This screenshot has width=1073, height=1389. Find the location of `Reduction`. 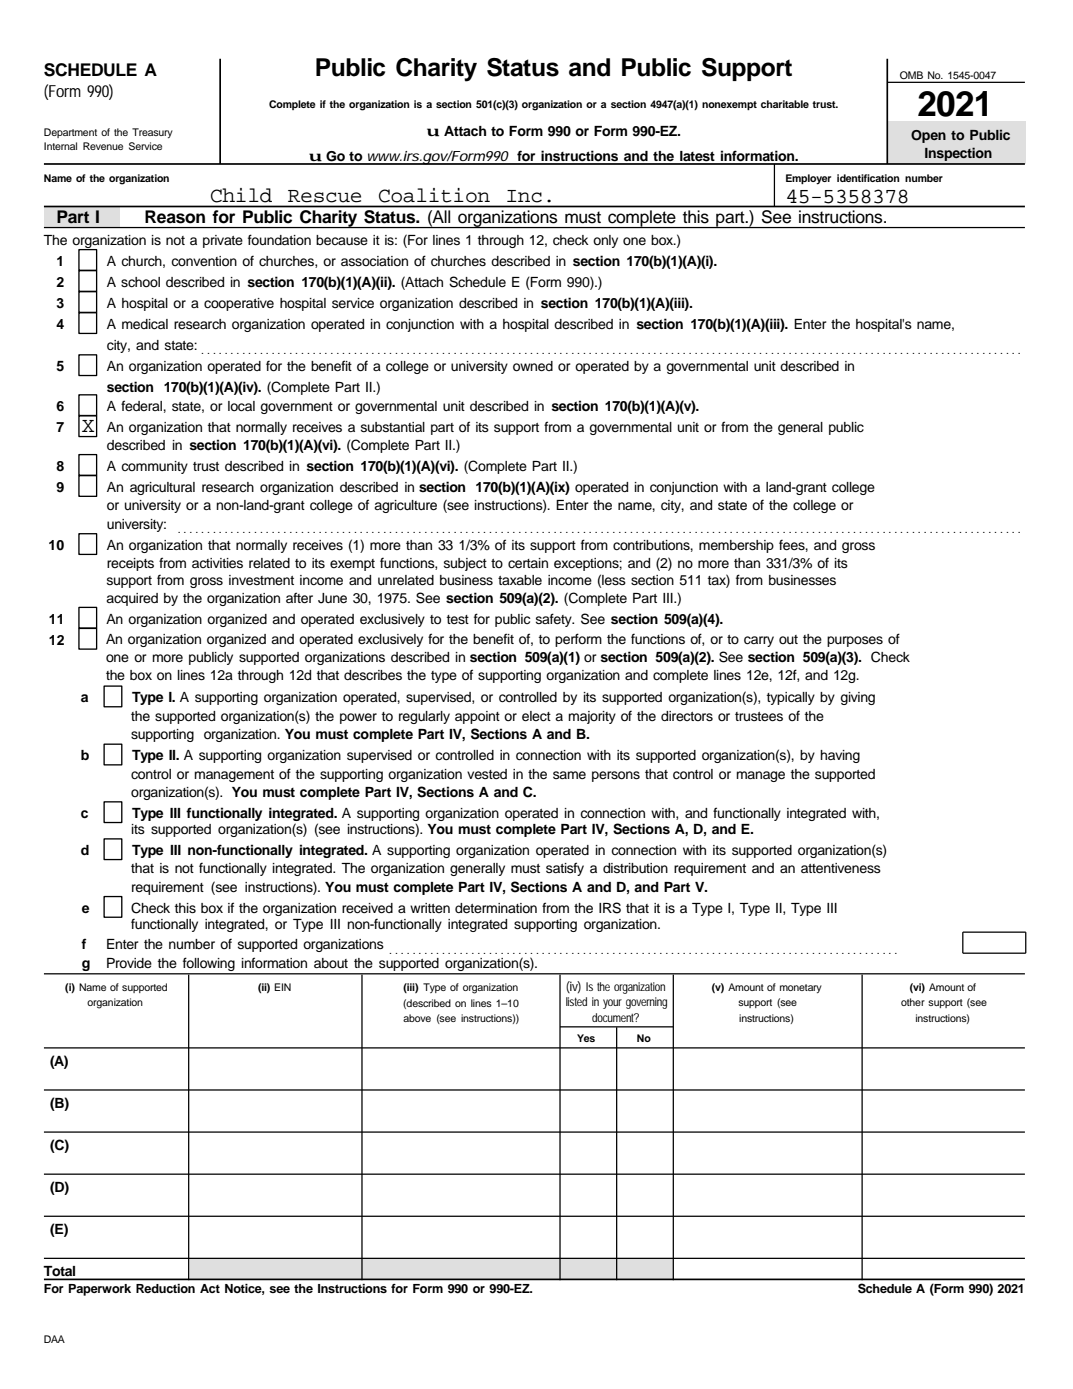

Reduction is located at coordinates (165, 1288).
